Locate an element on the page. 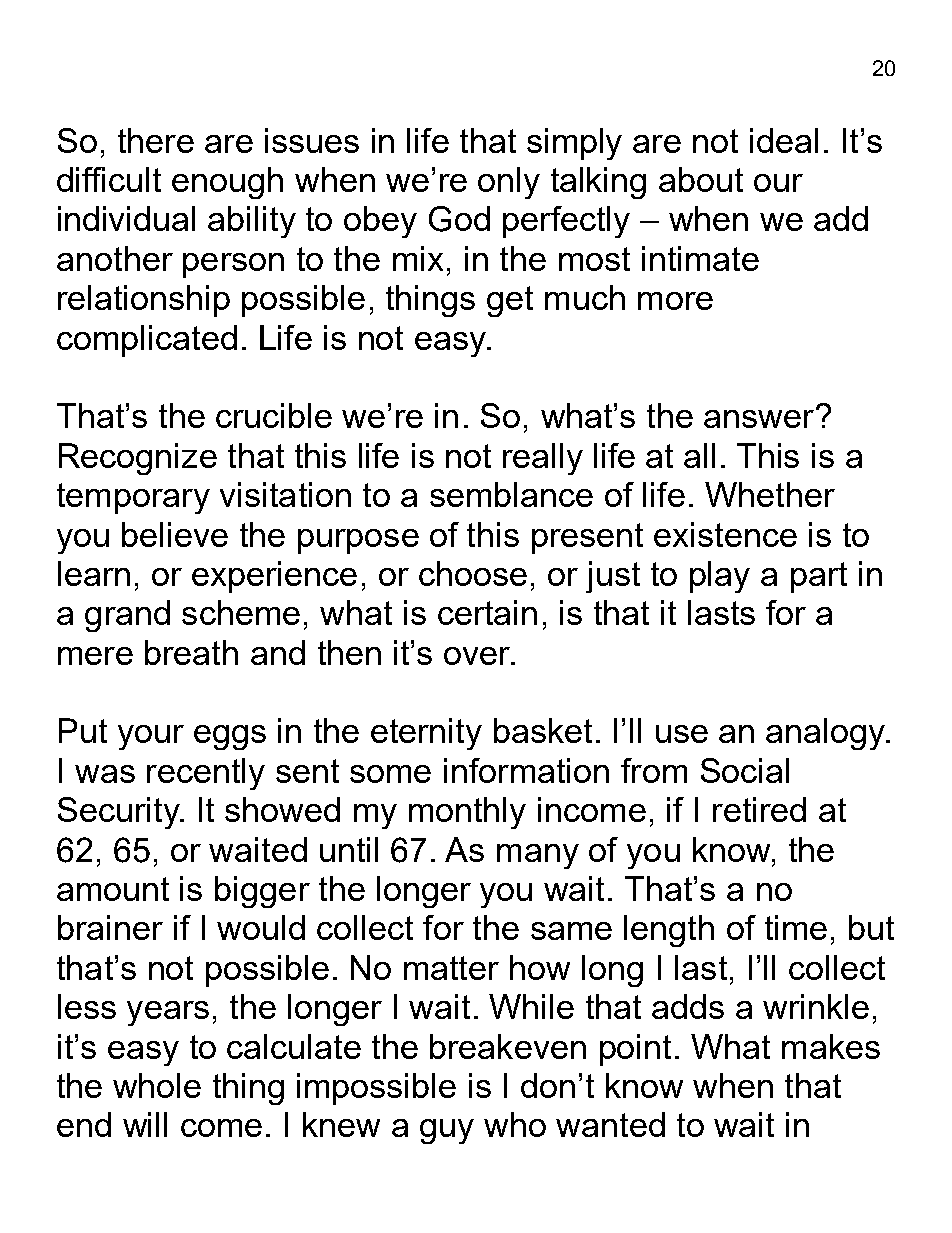  Whether is located at coordinates (770, 494).
